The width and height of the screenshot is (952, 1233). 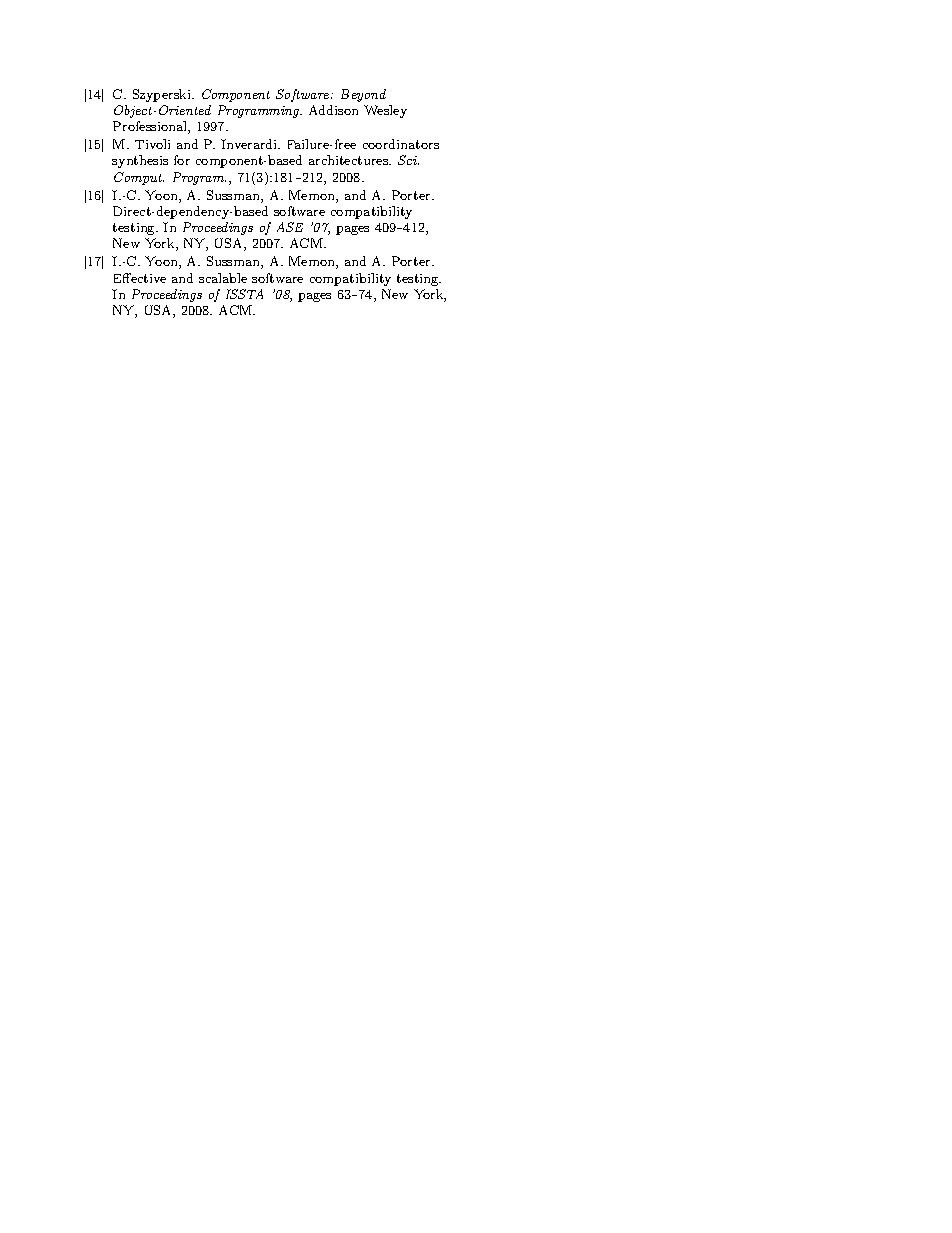 I want to click on coordinators, so click(x=401, y=144).
